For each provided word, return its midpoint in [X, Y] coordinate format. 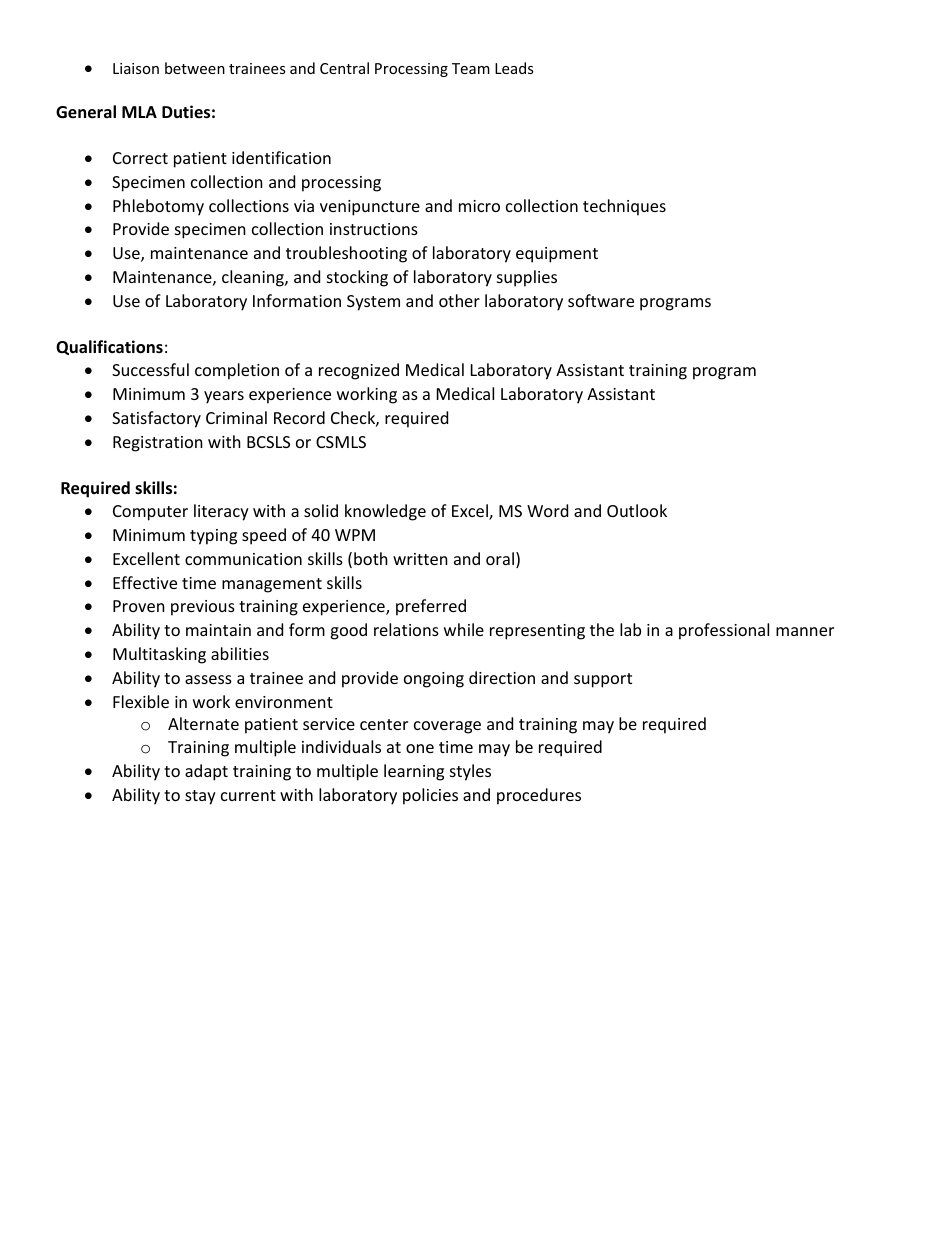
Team [471, 68]
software [601, 300]
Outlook [637, 510]
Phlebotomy [158, 207]
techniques [624, 207]
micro [479, 206]
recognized [359, 371]
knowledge [385, 512]
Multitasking [159, 655]
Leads [514, 68]
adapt [206, 772]
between [195, 68]
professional [724, 631]
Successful [150, 369]
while [464, 629]
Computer [150, 513]
